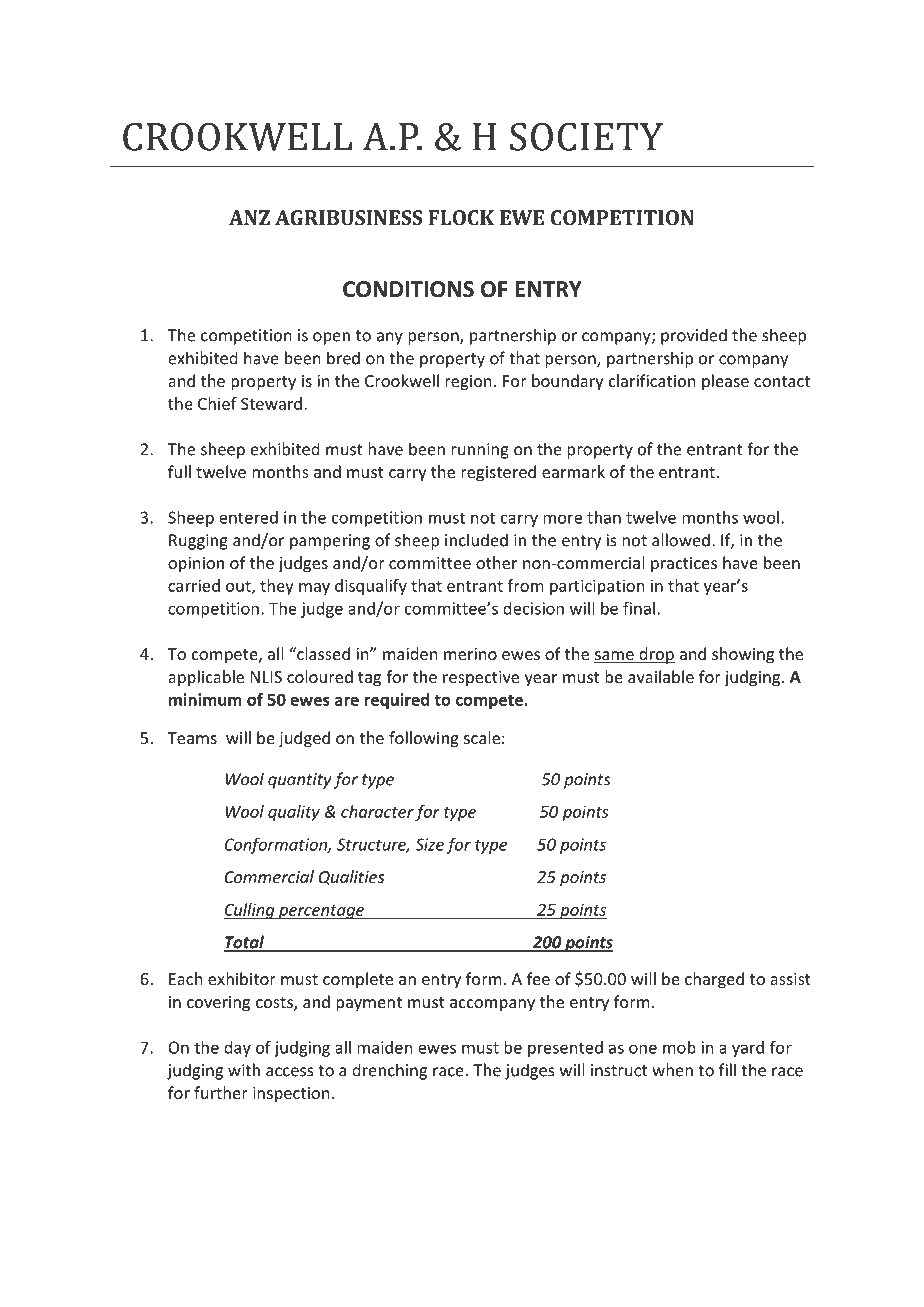  What do you see at coordinates (294, 813) in the document?
I see `quality` at bounding box center [294, 813].
